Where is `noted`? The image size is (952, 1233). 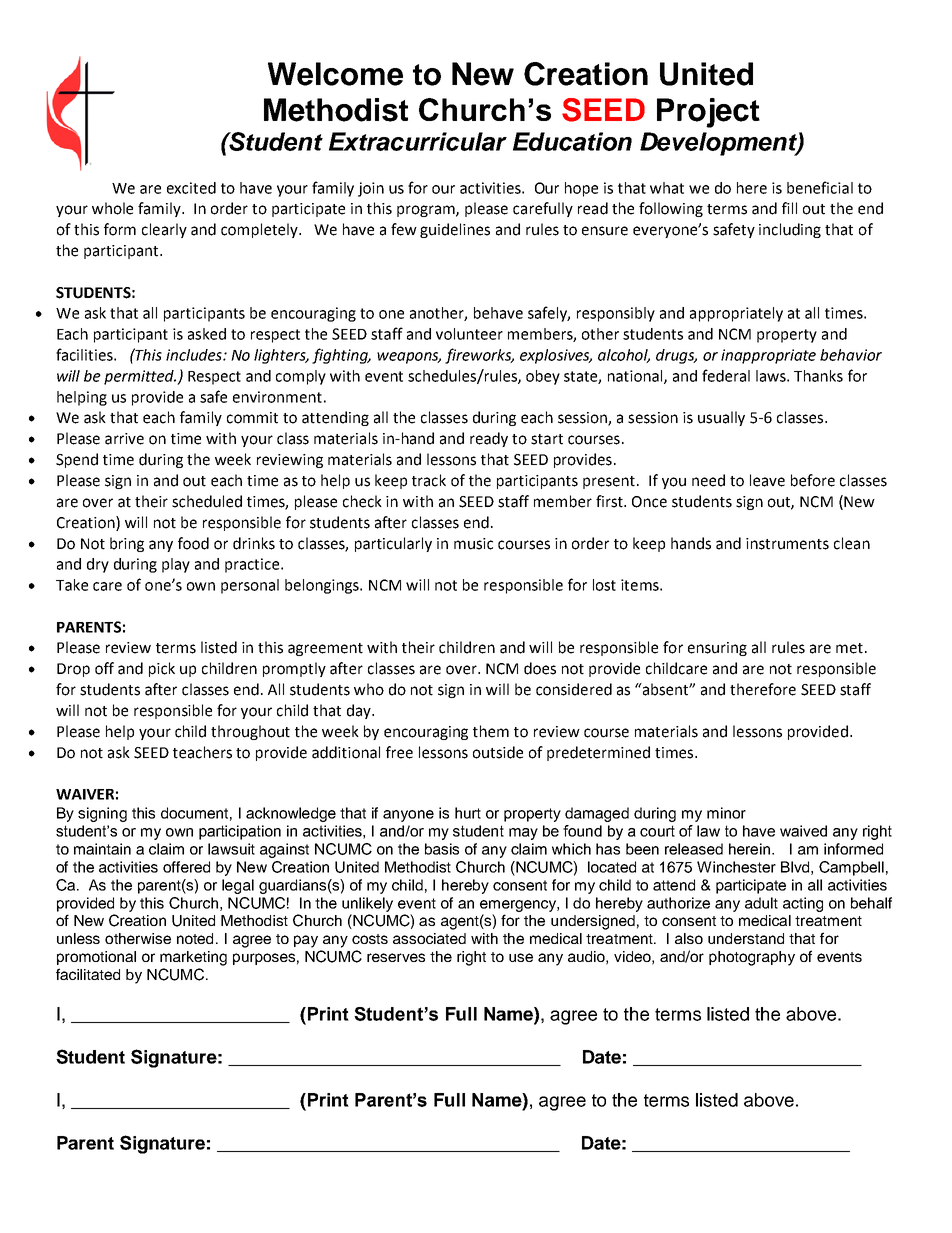 noted is located at coordinates (195, 938).
